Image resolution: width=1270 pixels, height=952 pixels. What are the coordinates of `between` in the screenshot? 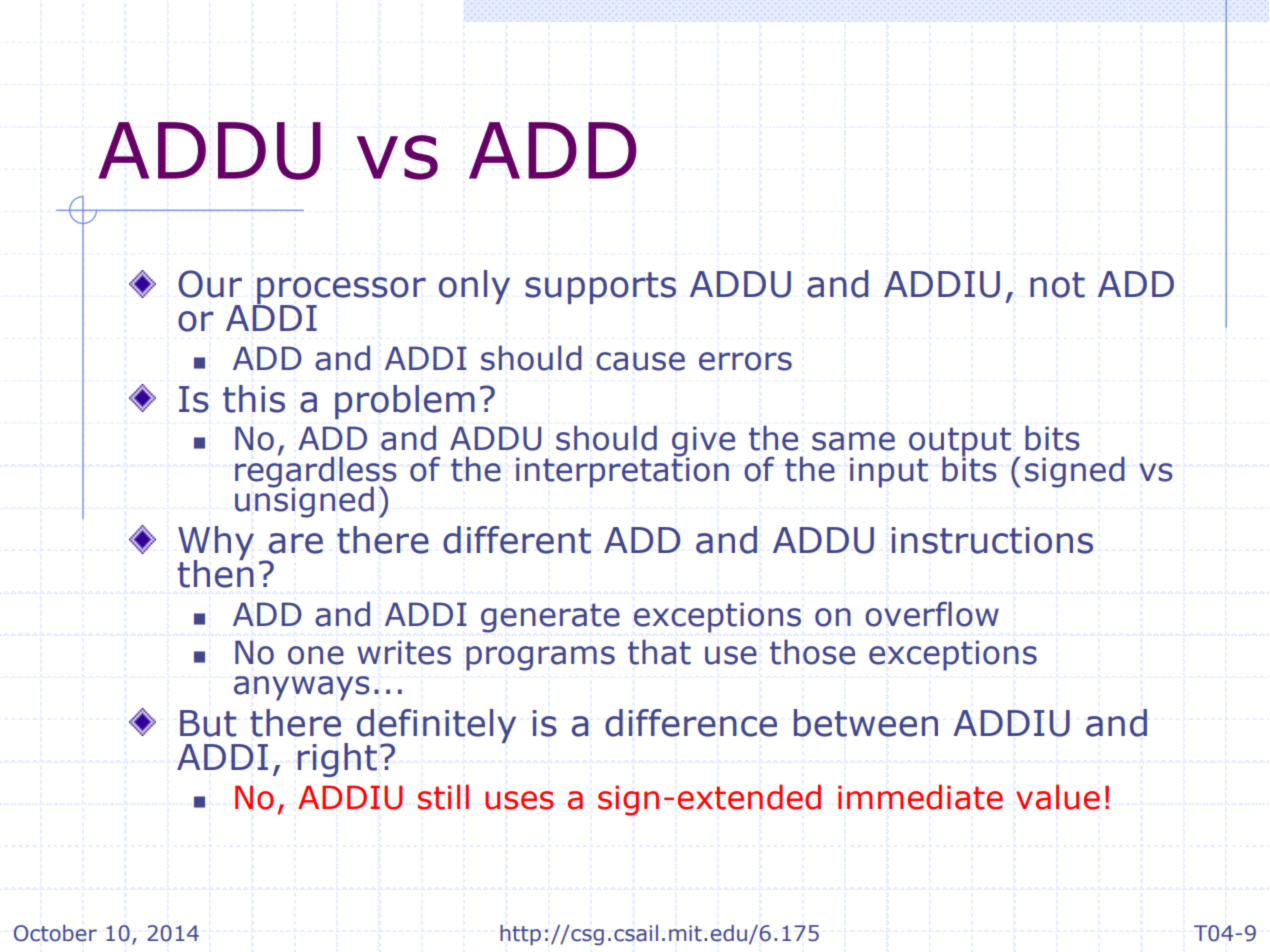 It's located at (866, 723).
